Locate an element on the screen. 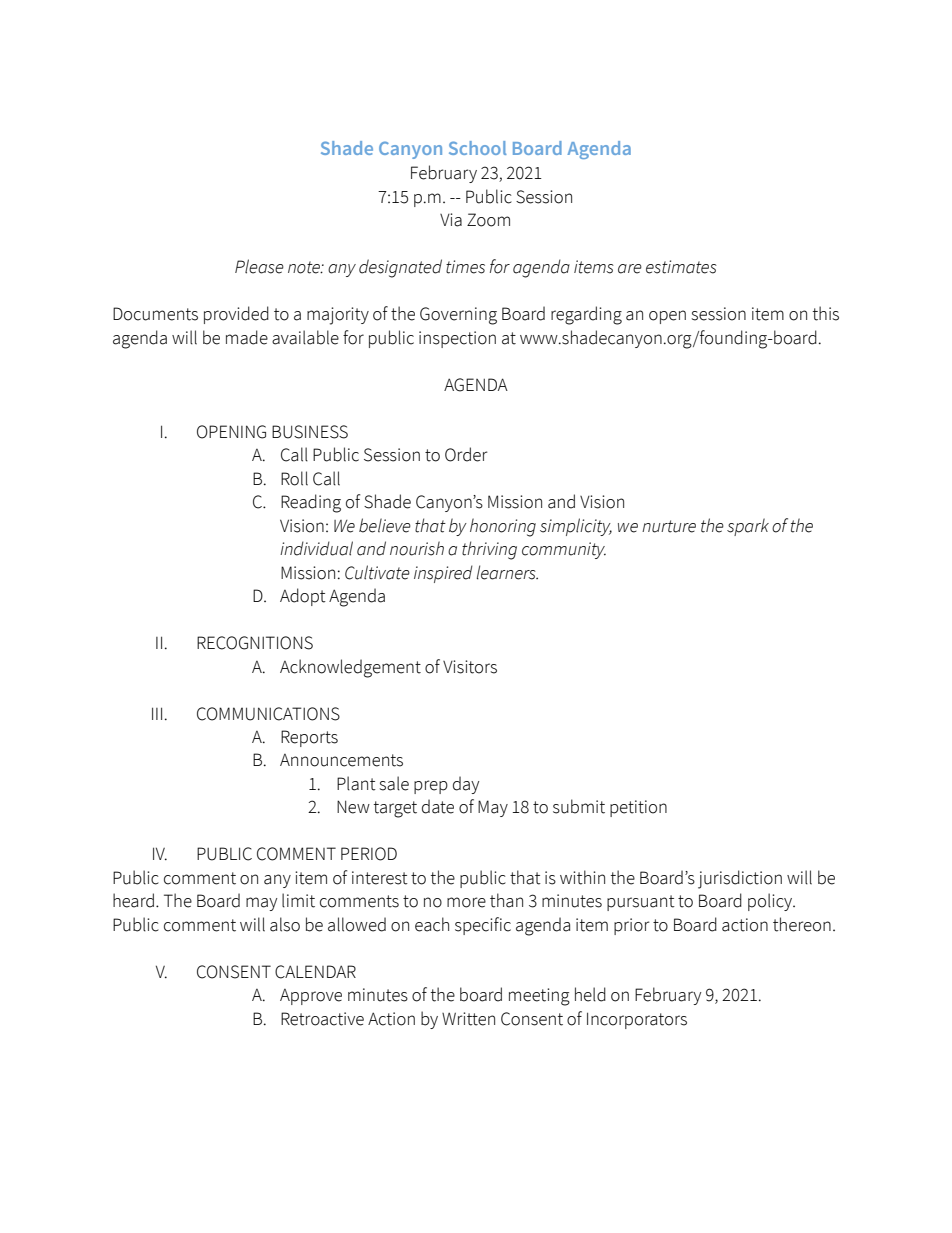  Roll is located at coordinates (294, 478).
